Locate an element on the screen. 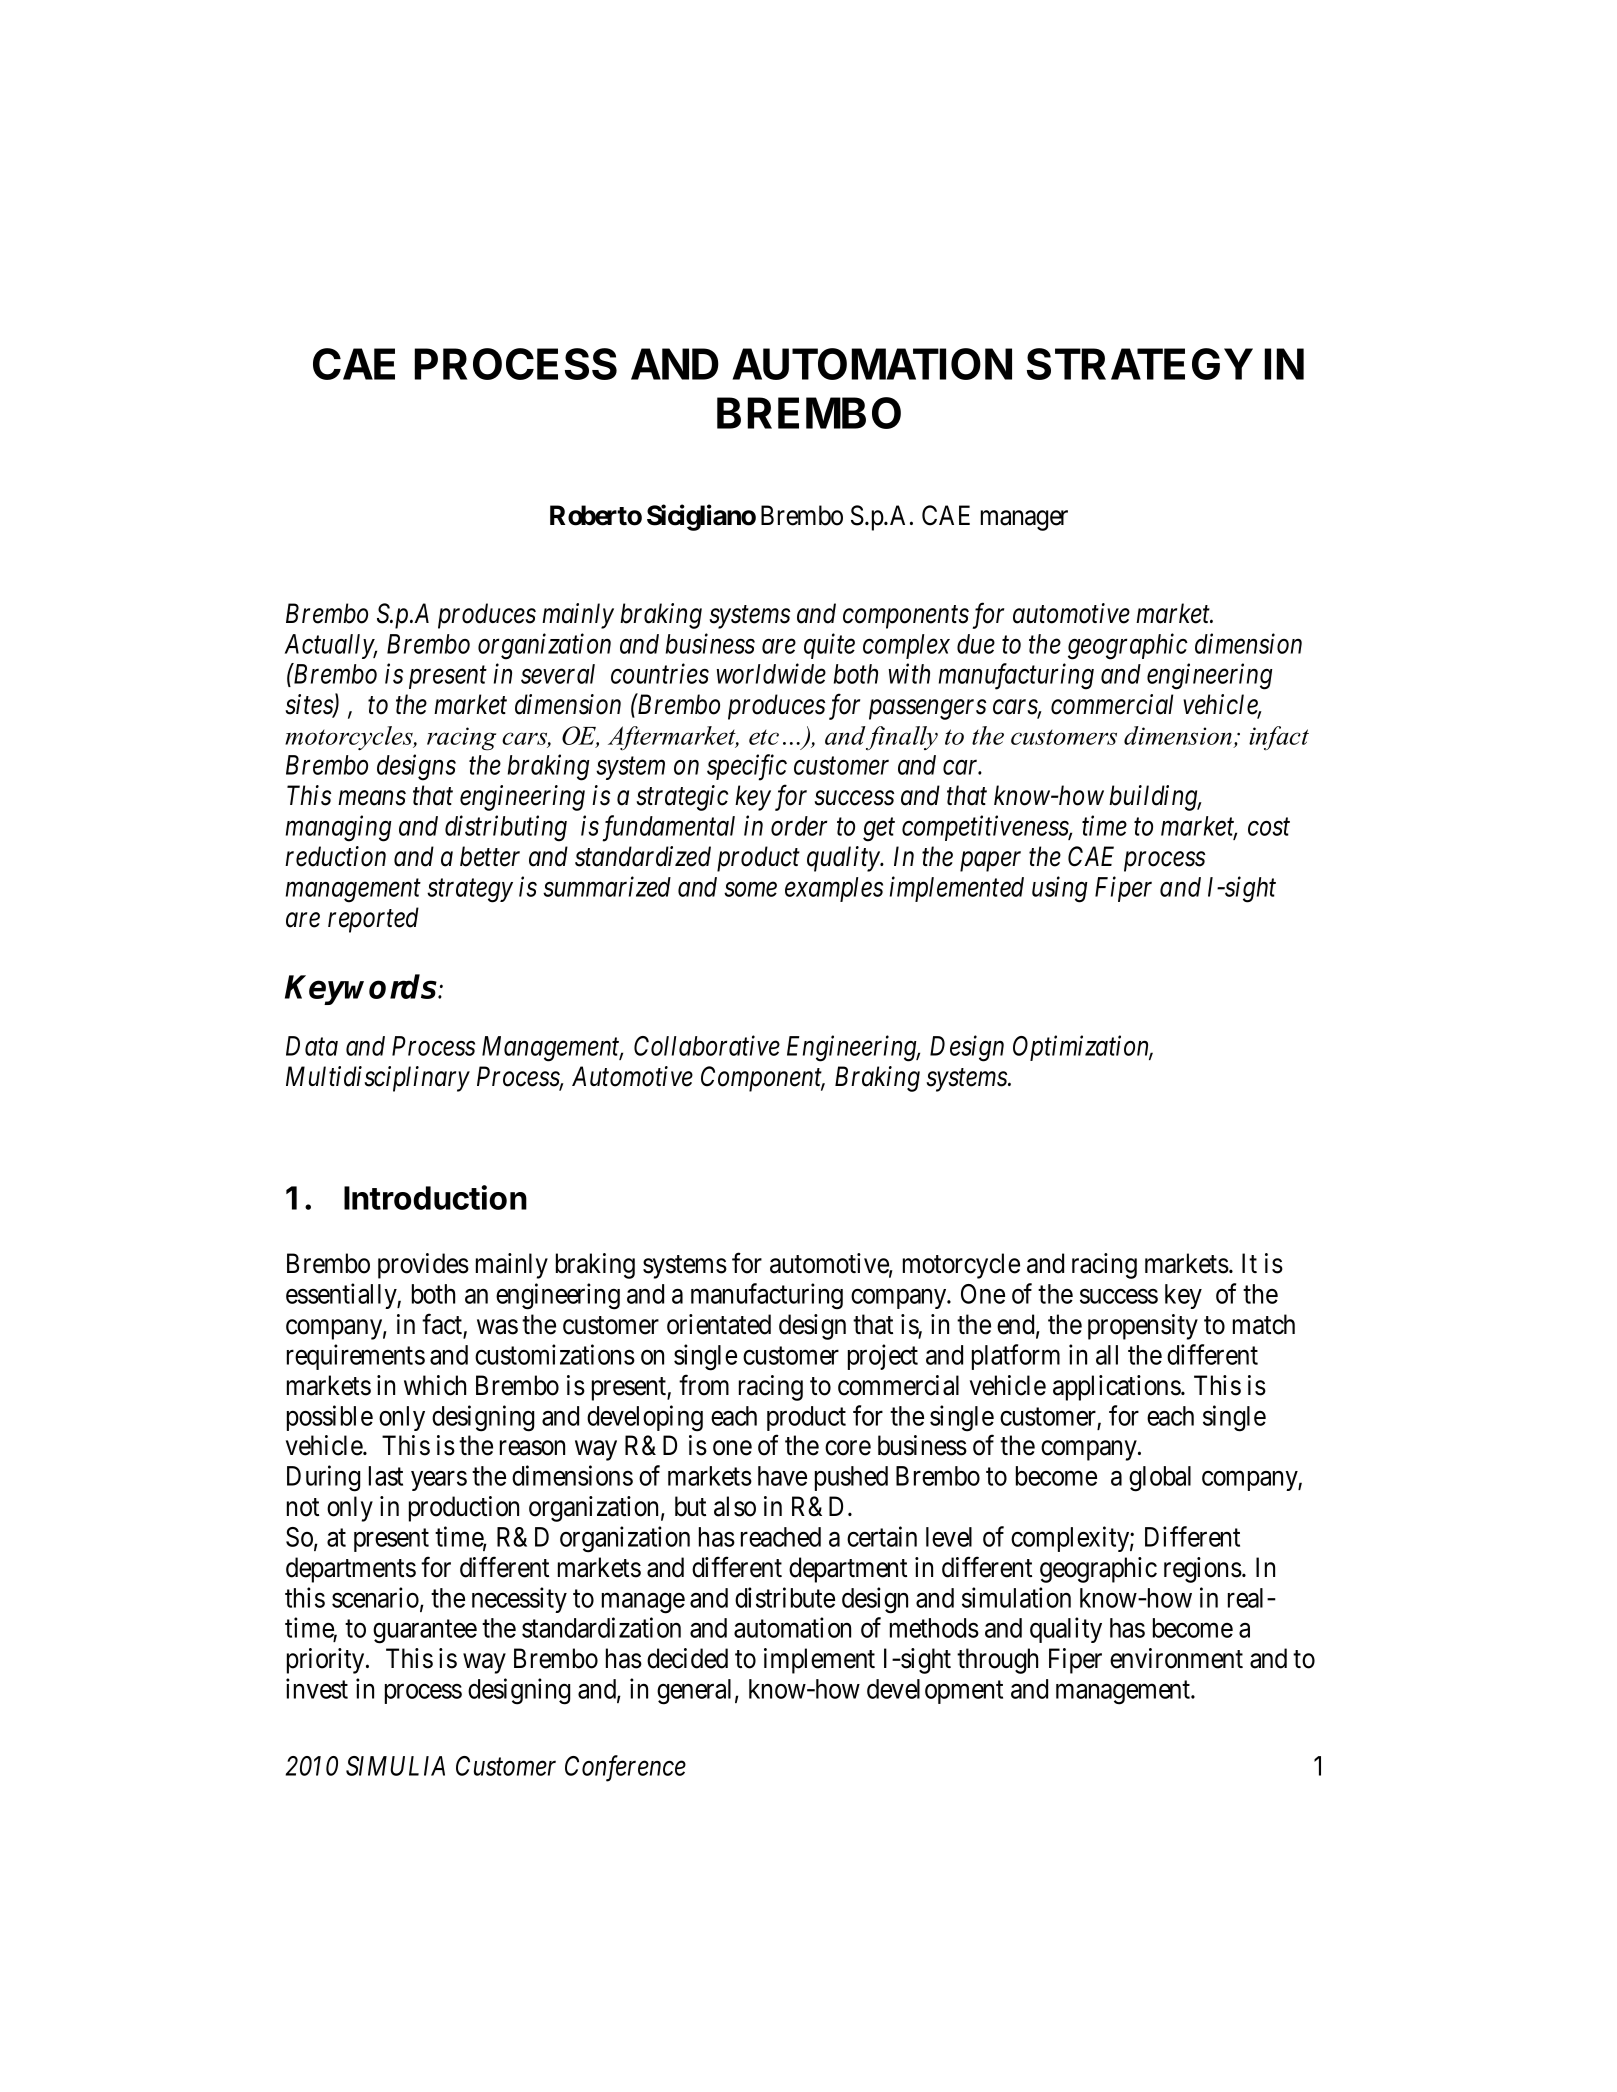  invest is located at coordinates (317, 1688).
